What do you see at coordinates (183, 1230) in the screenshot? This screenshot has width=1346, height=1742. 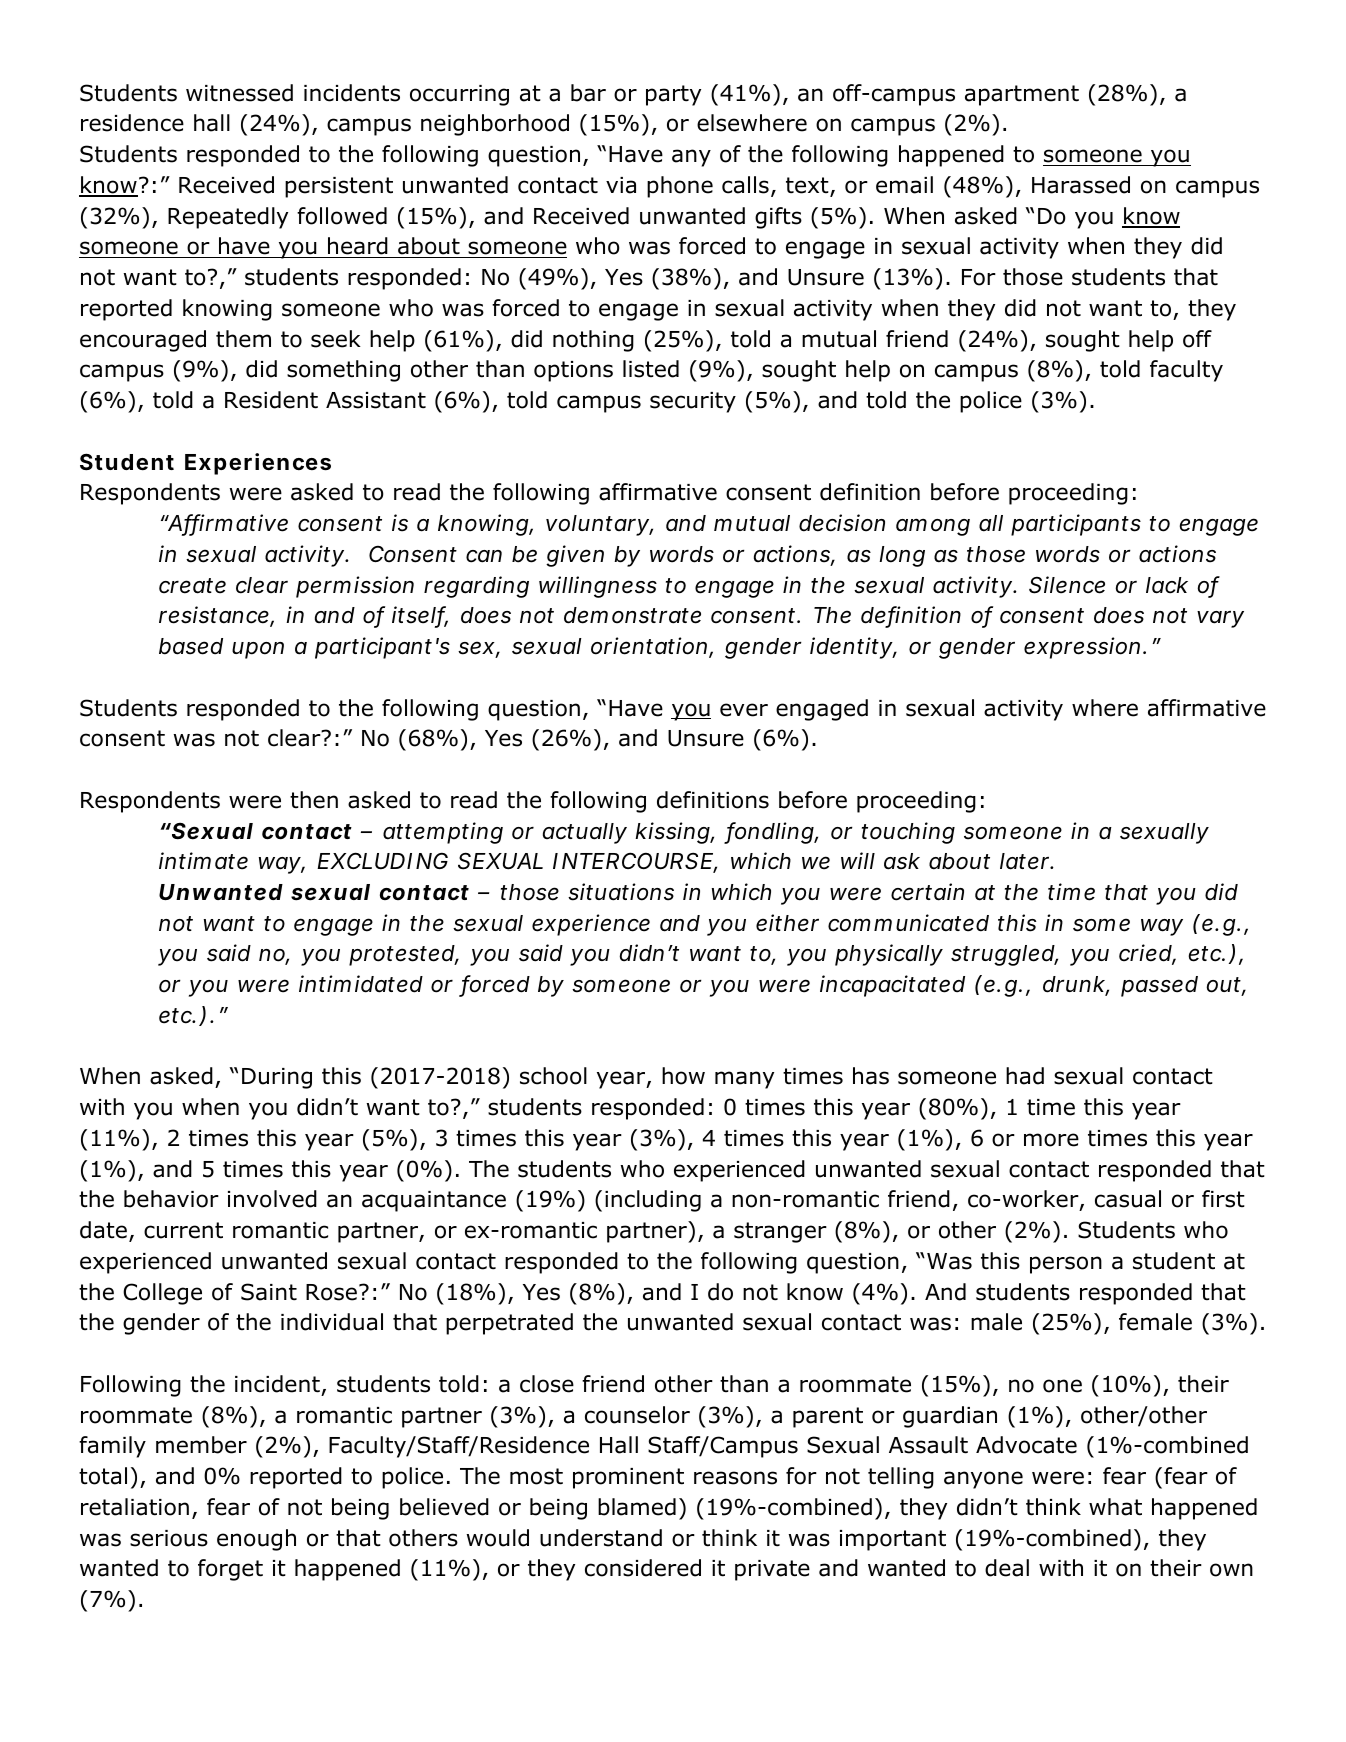 I see `current` at bounding box center [183, 1230].
